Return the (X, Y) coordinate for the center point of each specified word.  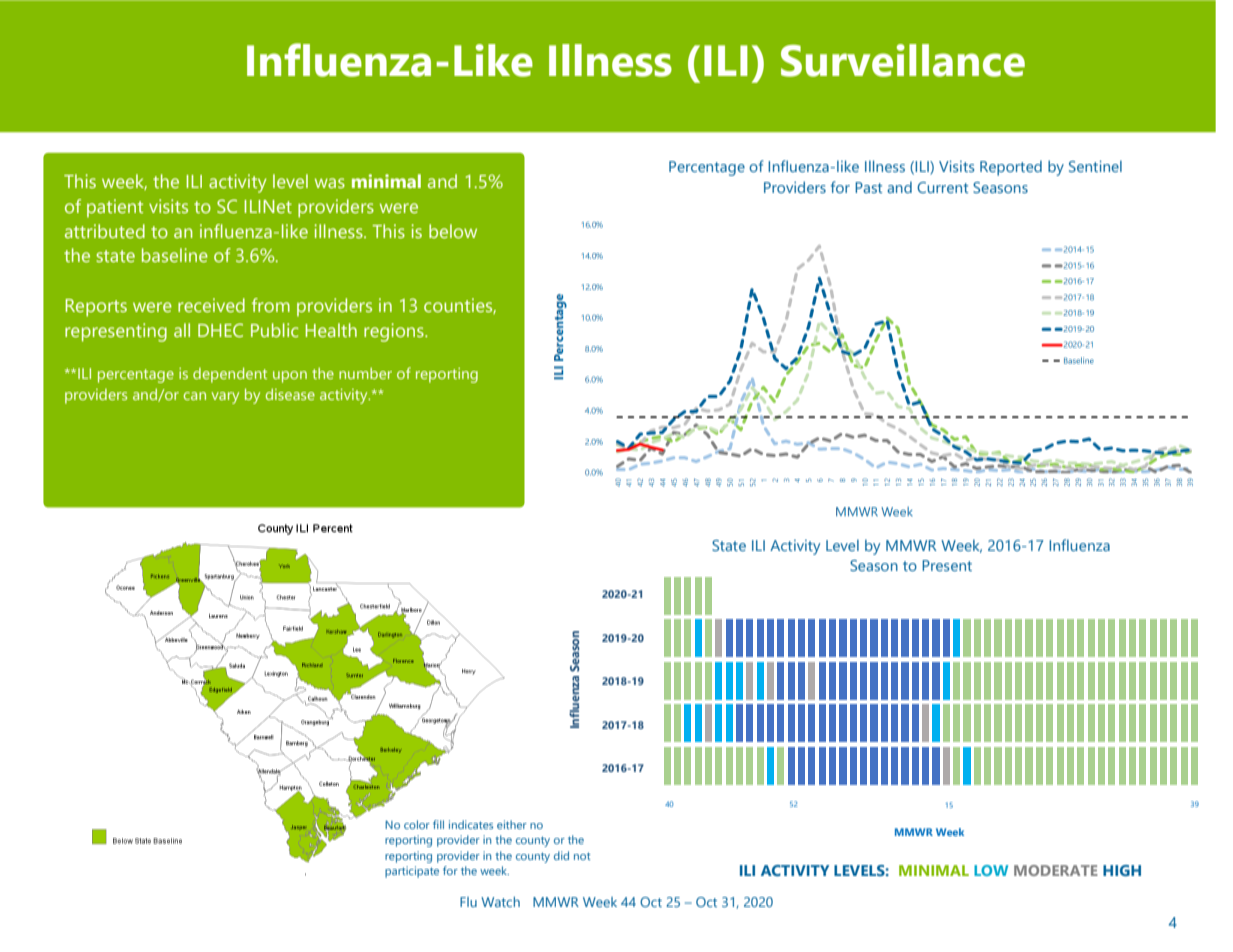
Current (942, 187)
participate (412, 872)
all (182, 330)
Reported (1011, 168)
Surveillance (903, 60)
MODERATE (1056, 870)
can (195, 396)
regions (395, 332)
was (330, 183)
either (512, 824)
